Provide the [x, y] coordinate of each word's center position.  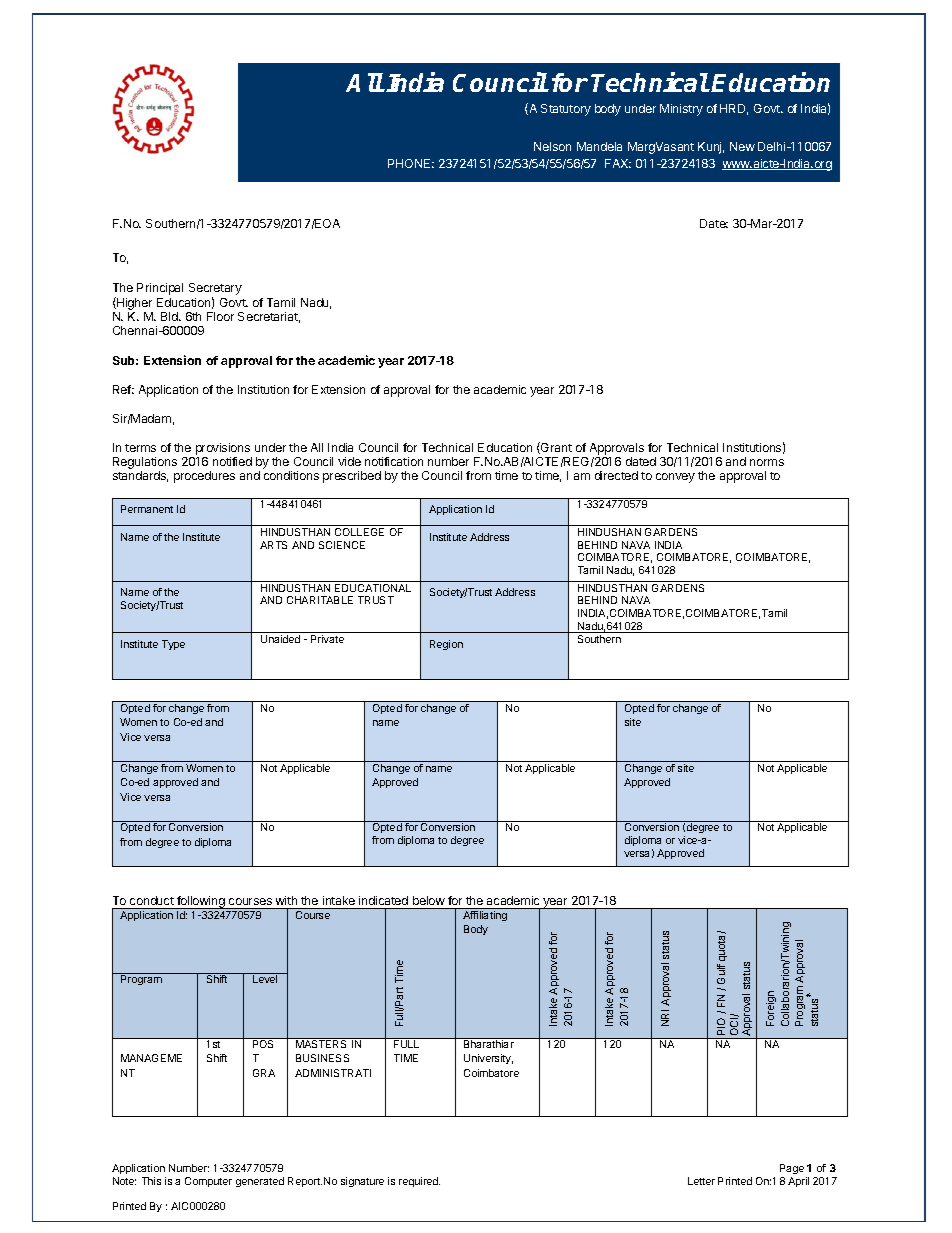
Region [446, 645]
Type [173, 645]
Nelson [552, 146]
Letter [701, 1181]
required [419, 1182]
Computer [208, 1182]
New [742, 146]
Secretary [215, 290]
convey [675, 478]
